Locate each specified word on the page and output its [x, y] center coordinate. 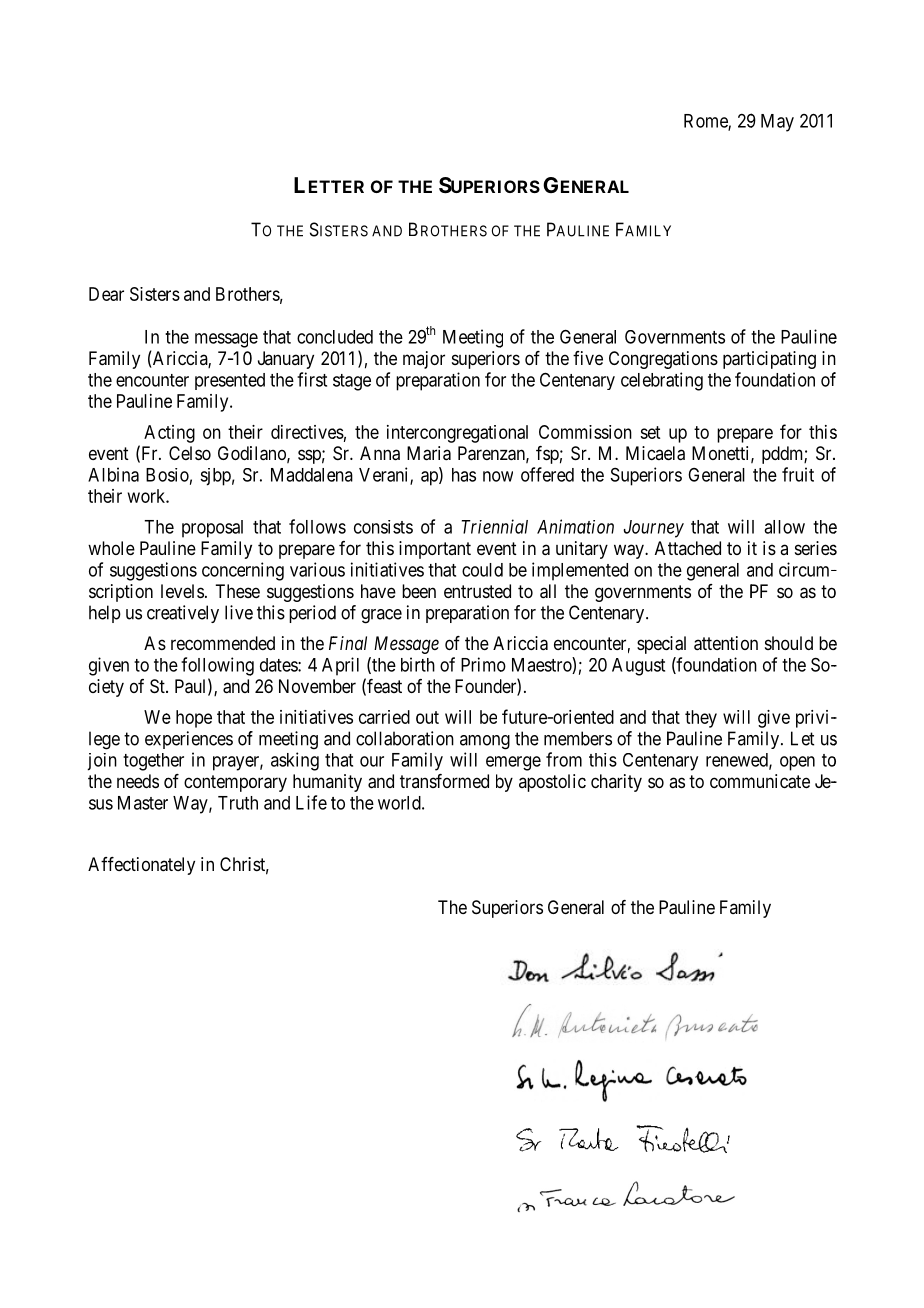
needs [138, 781]
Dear [106, 294]
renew [728, 761]
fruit [798, 474]
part [737, 360]
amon [480, 740]
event [109, 453]
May [777, 123]
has [464, 475]
